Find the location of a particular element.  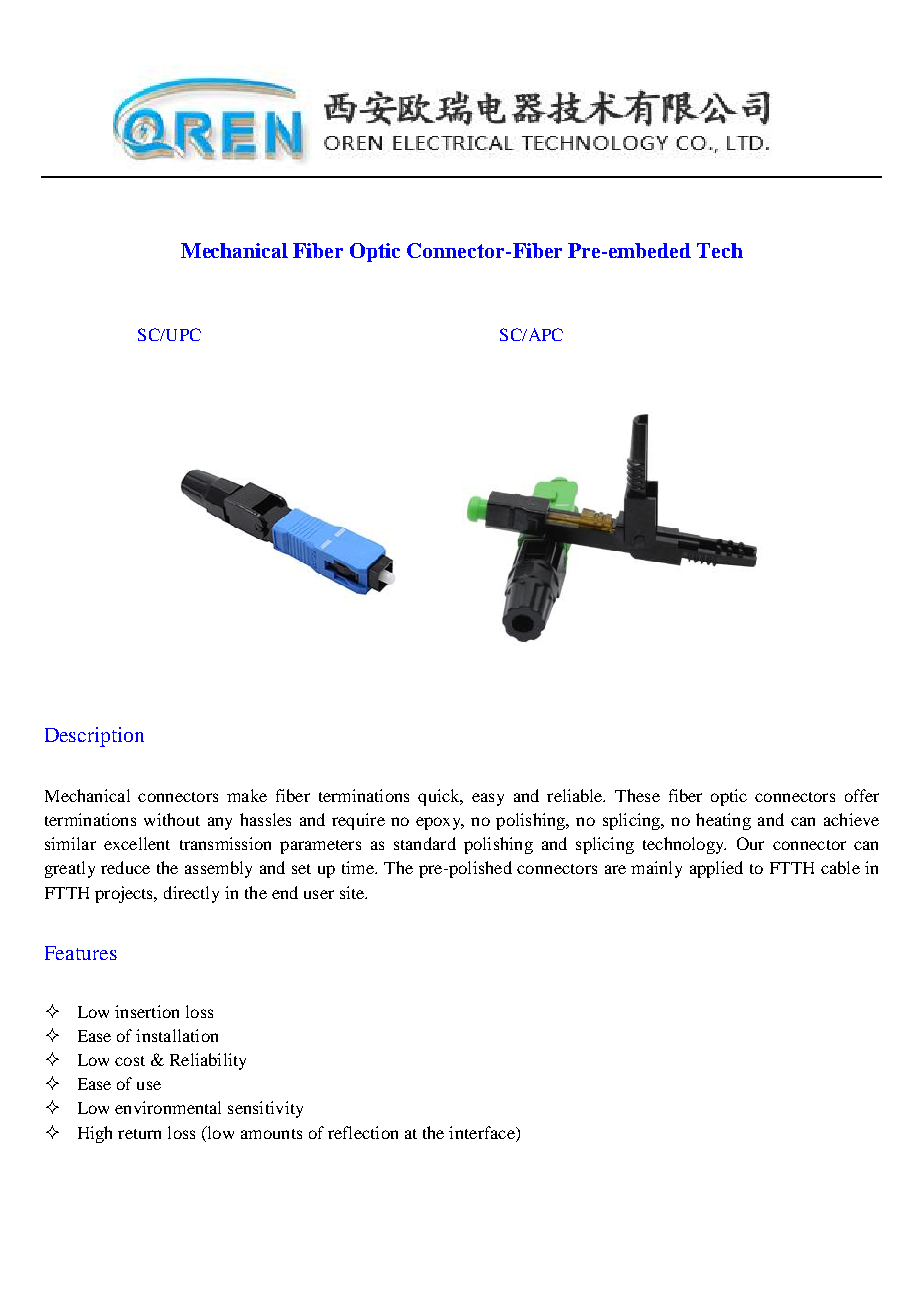

reduce is located at coordinates (125, 867).
